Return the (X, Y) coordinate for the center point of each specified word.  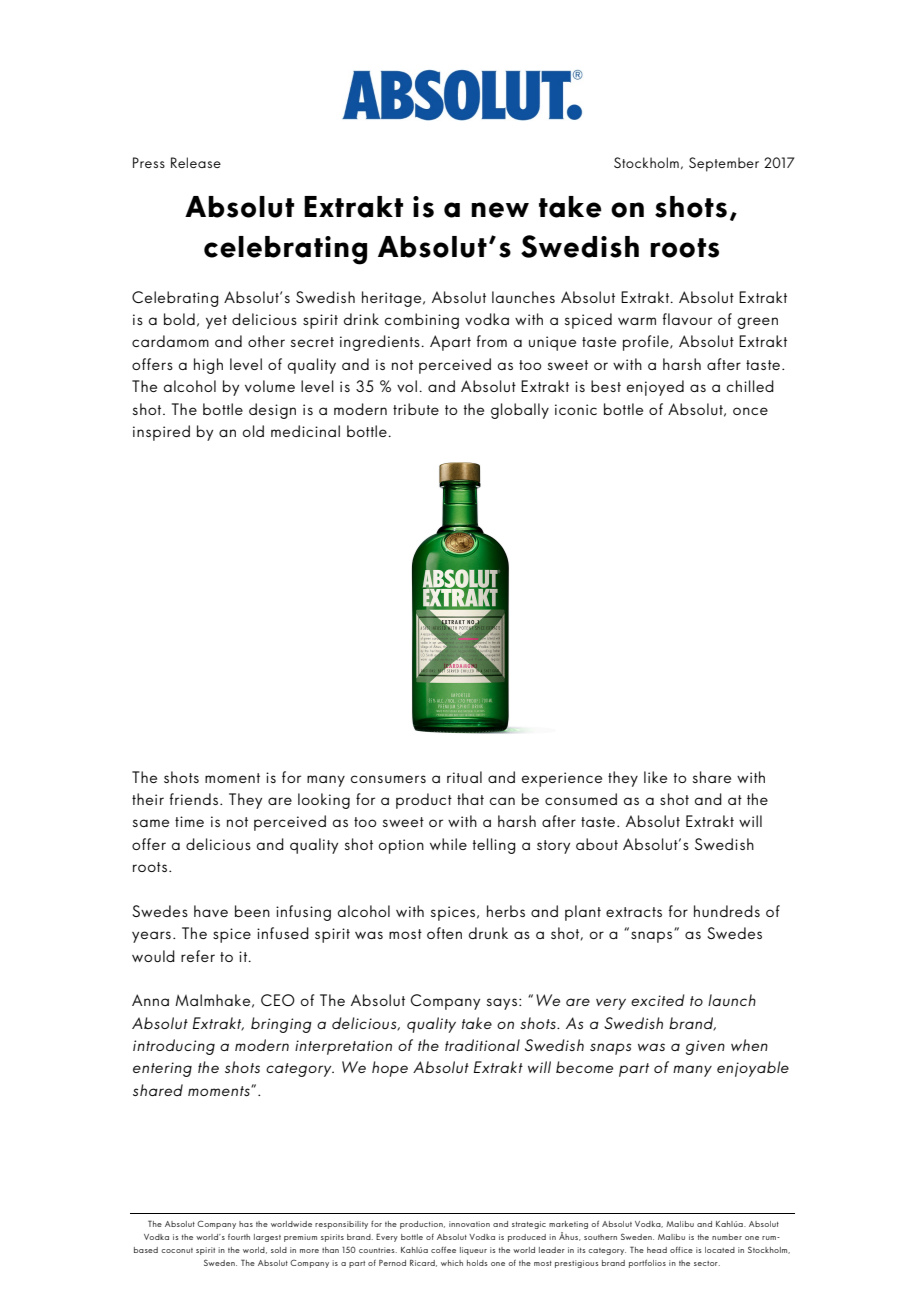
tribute (416, 409)
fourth (239, 1236)
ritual (464, 777)
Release (196, 162)
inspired (161, 433)
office (681, 1250)
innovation (469, 1224)
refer (198, 956)
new (500, 210)
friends (194, 799)
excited (658, 1000)
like (655, 777)
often (444, 933)
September (724, 164)
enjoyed (655, 388)
